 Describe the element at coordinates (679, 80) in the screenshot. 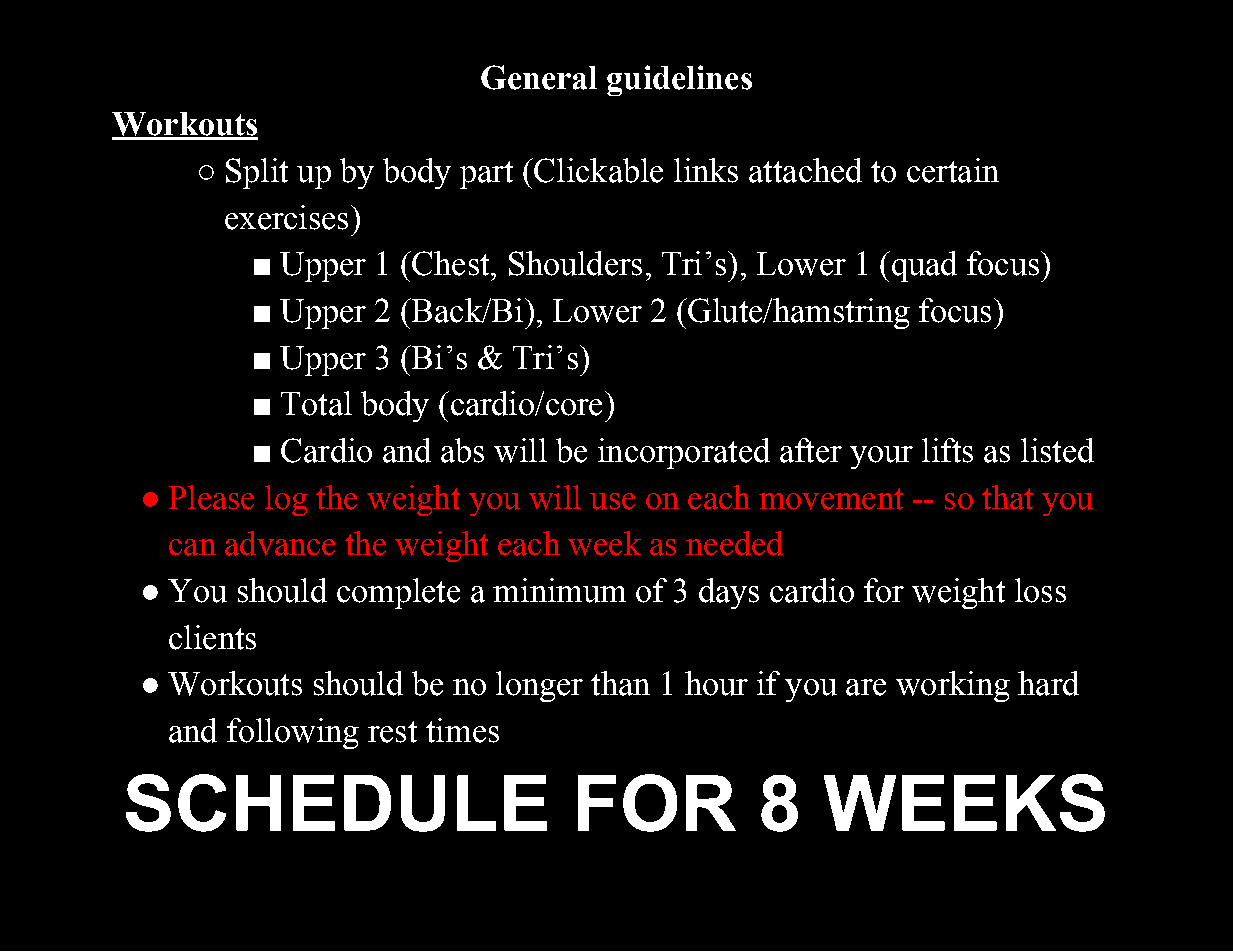

I see `guidelines` at that location.
